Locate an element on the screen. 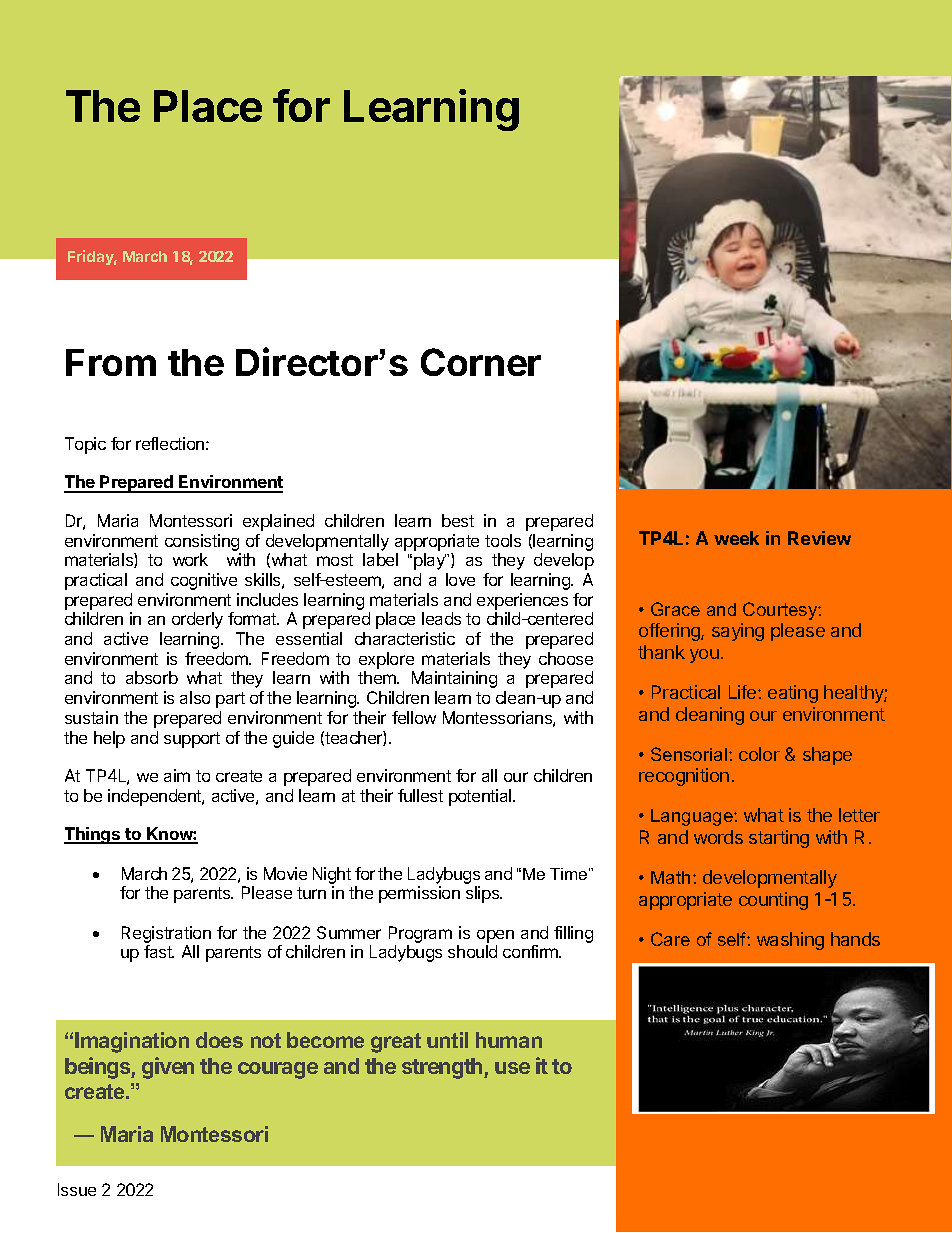 This screenshot has height=1233, width=952. strength is located at coordinates (443, 1068).
